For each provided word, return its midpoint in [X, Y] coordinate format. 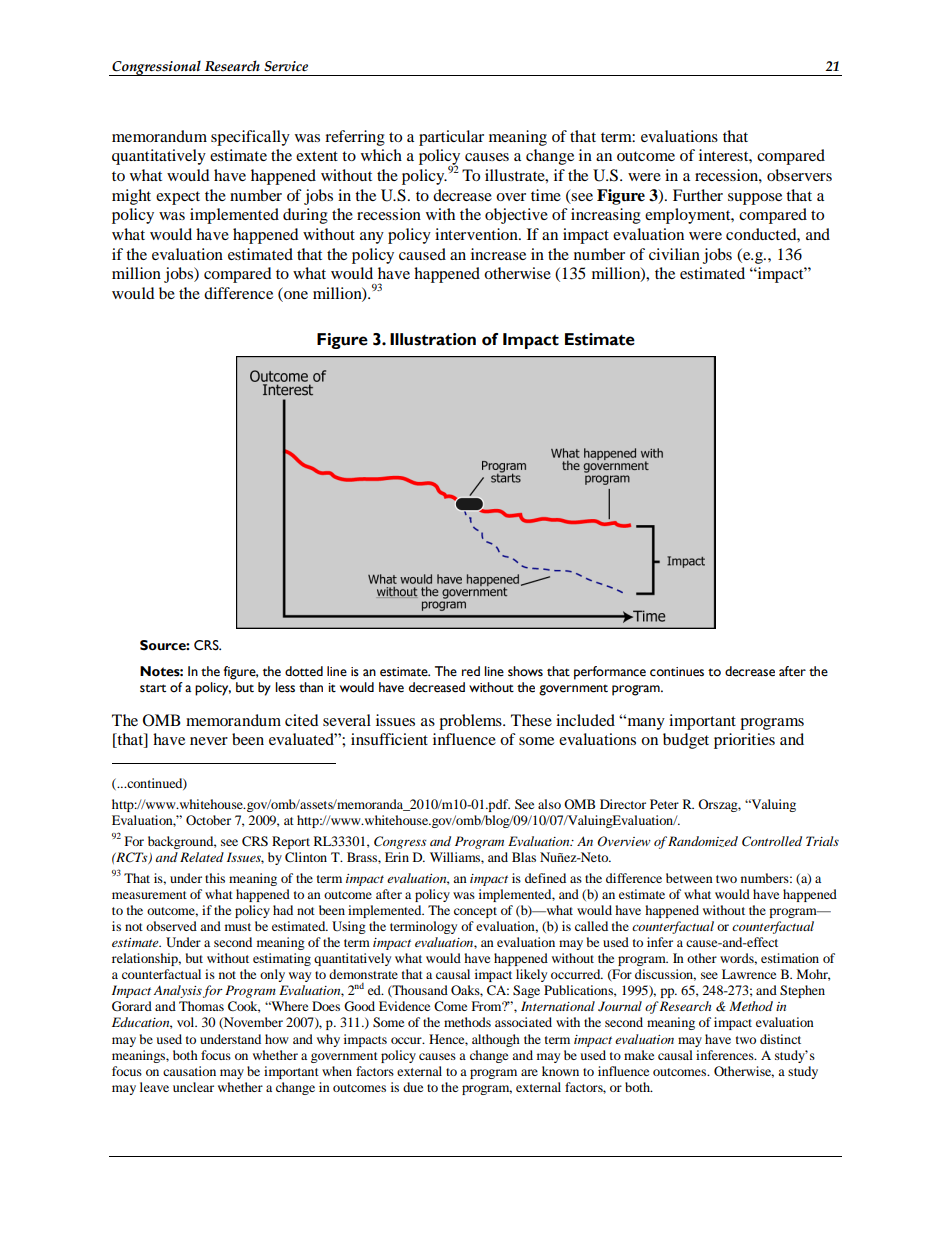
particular [451, 138]
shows [525, 671]
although [496, 1040]
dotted [304, 671]
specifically [250, 138]
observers [799, 175]
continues [677, 672]
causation [189, 1071]
